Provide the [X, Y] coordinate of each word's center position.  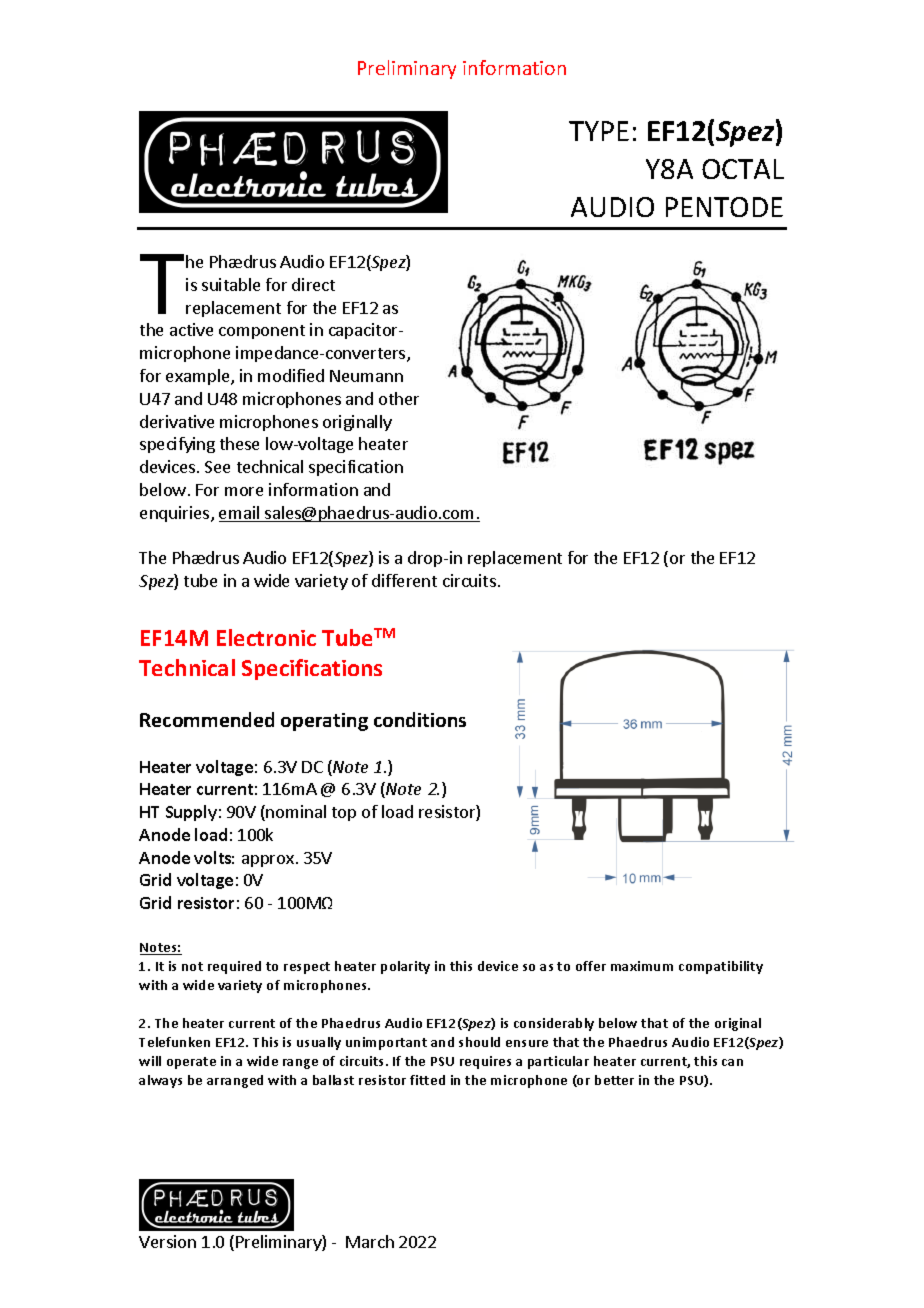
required [234, 967]
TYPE [599, 131]
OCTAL [743, 169]
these [239, 443]
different [404, 580]
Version [167, 1241]
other [399, 398]
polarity [405, 967]
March [370, 1241]
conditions [420, 719]
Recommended [207, 719]
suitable [231, 284]
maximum [642, 966]
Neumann [366, 376]
